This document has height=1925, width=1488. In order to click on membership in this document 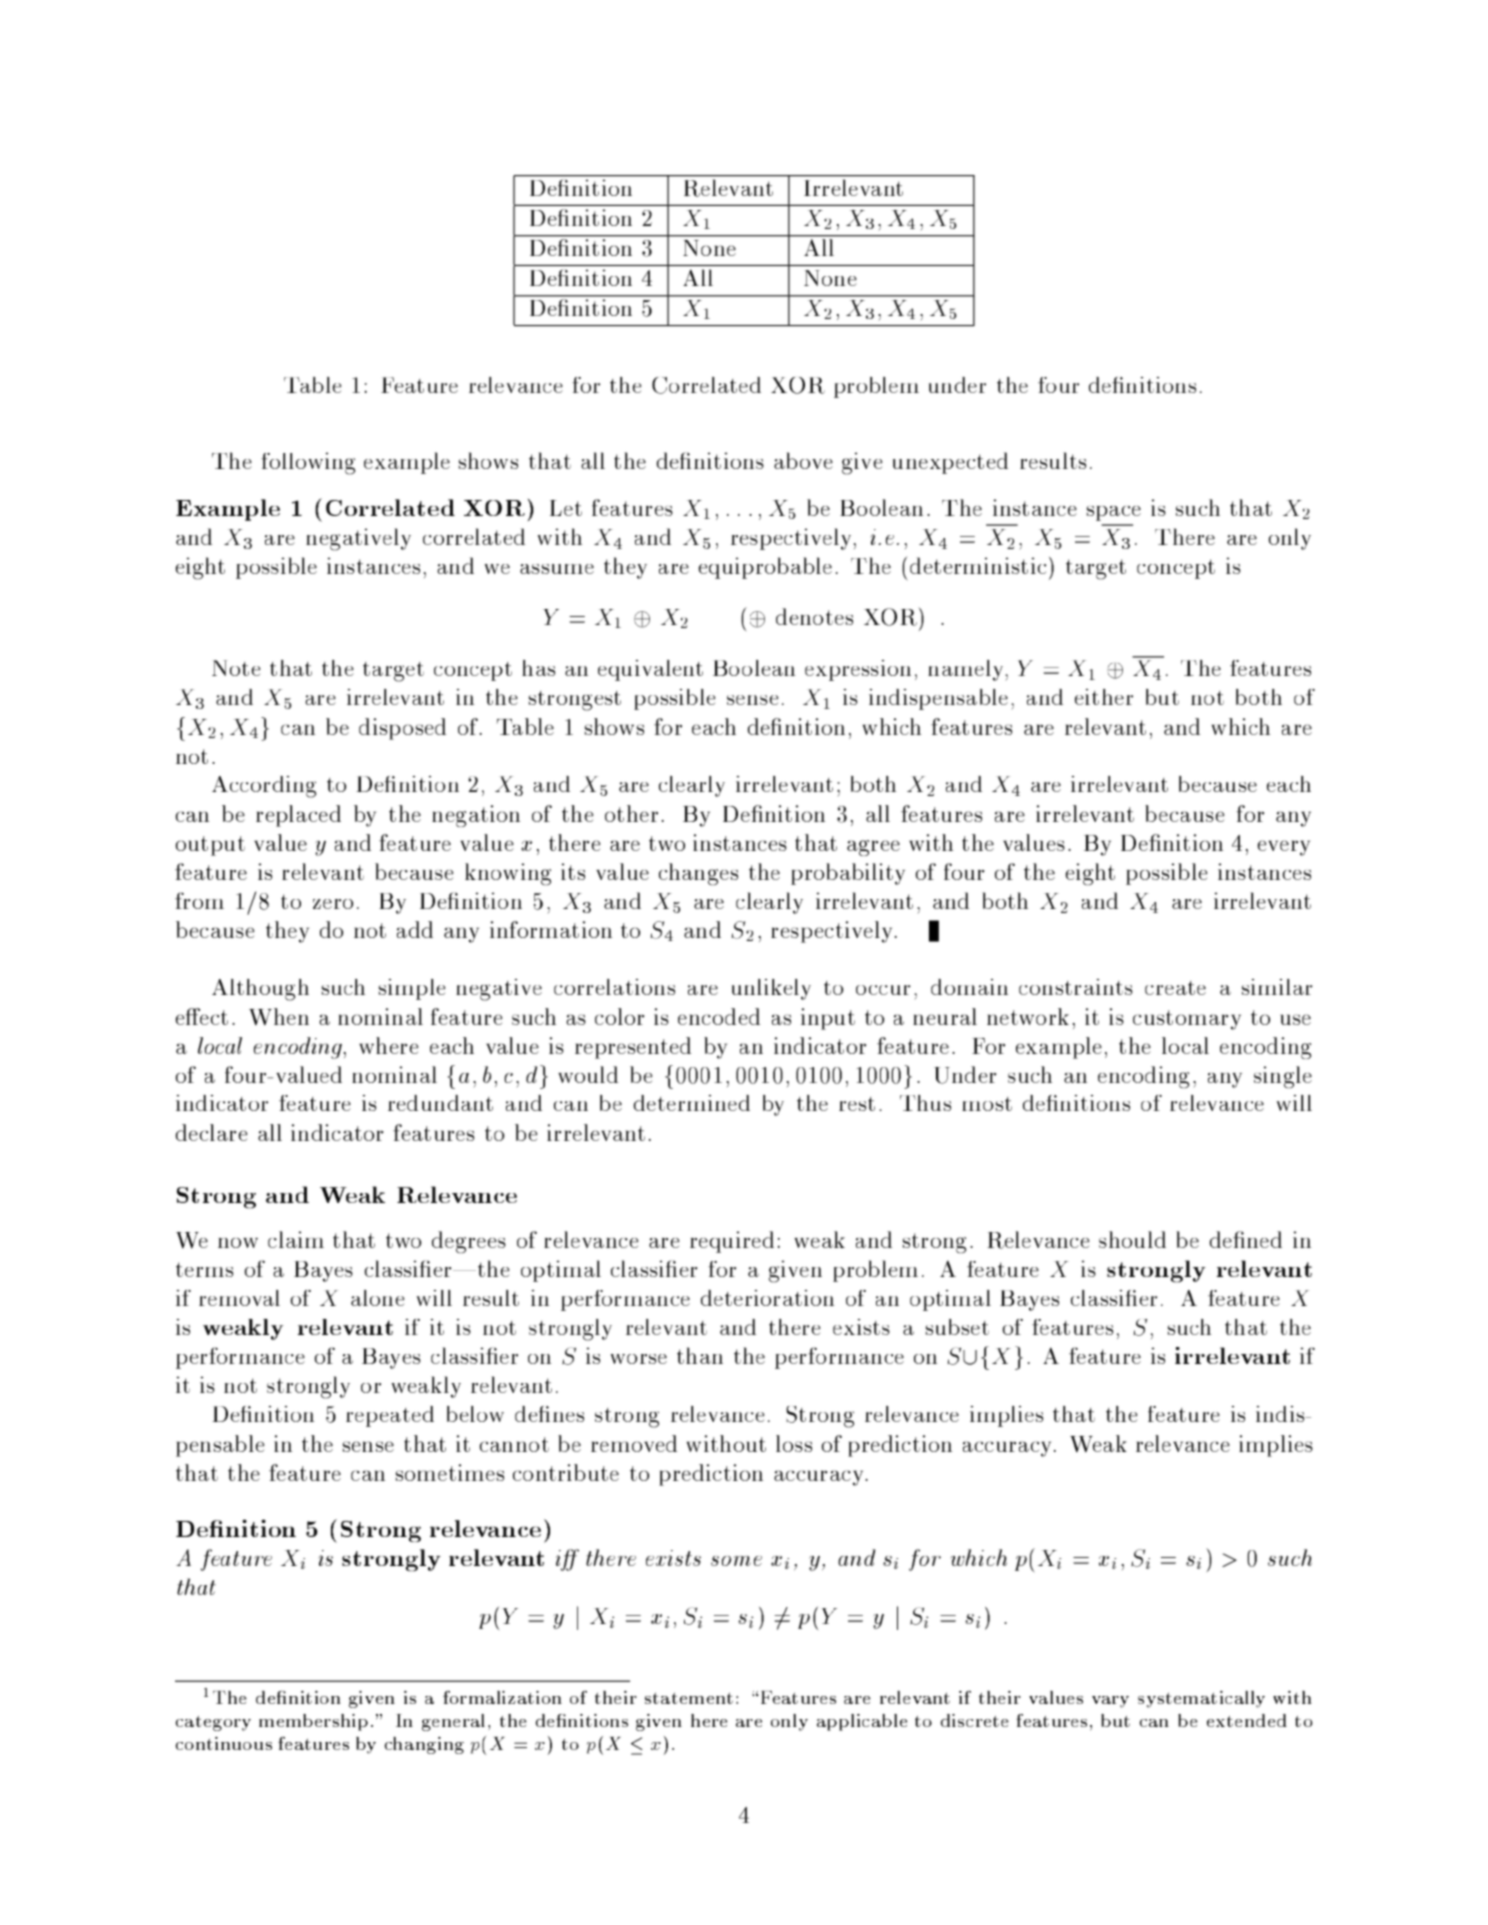, I will do `click(313, 1722)`.
